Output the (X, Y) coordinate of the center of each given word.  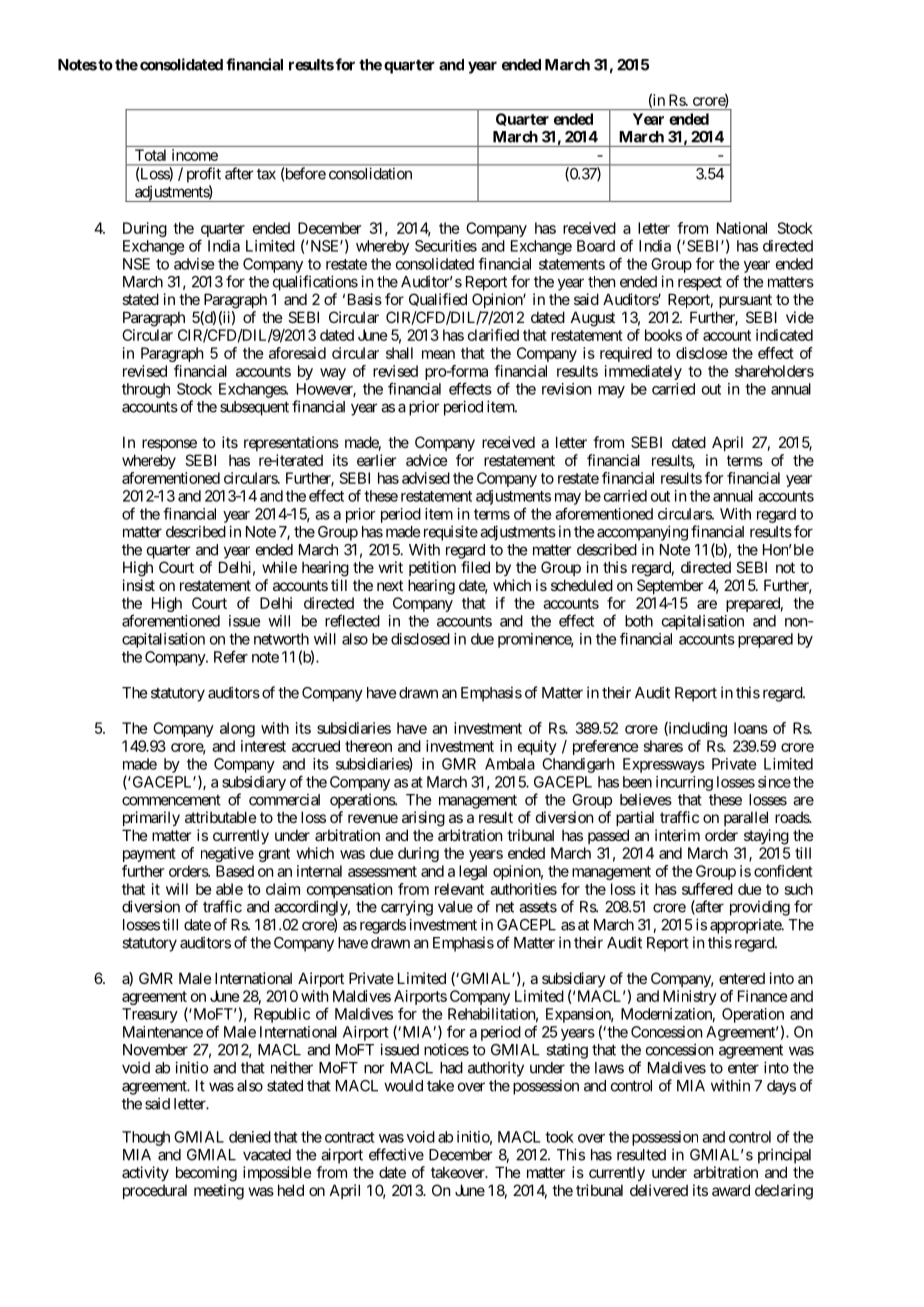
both (639, 621)
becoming (206, 1174)
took (559, 1137)
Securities (446, 246)
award (731, 1190)
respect (700, 284)
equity (537, 747)
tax (266, 174)
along (237, 729)
